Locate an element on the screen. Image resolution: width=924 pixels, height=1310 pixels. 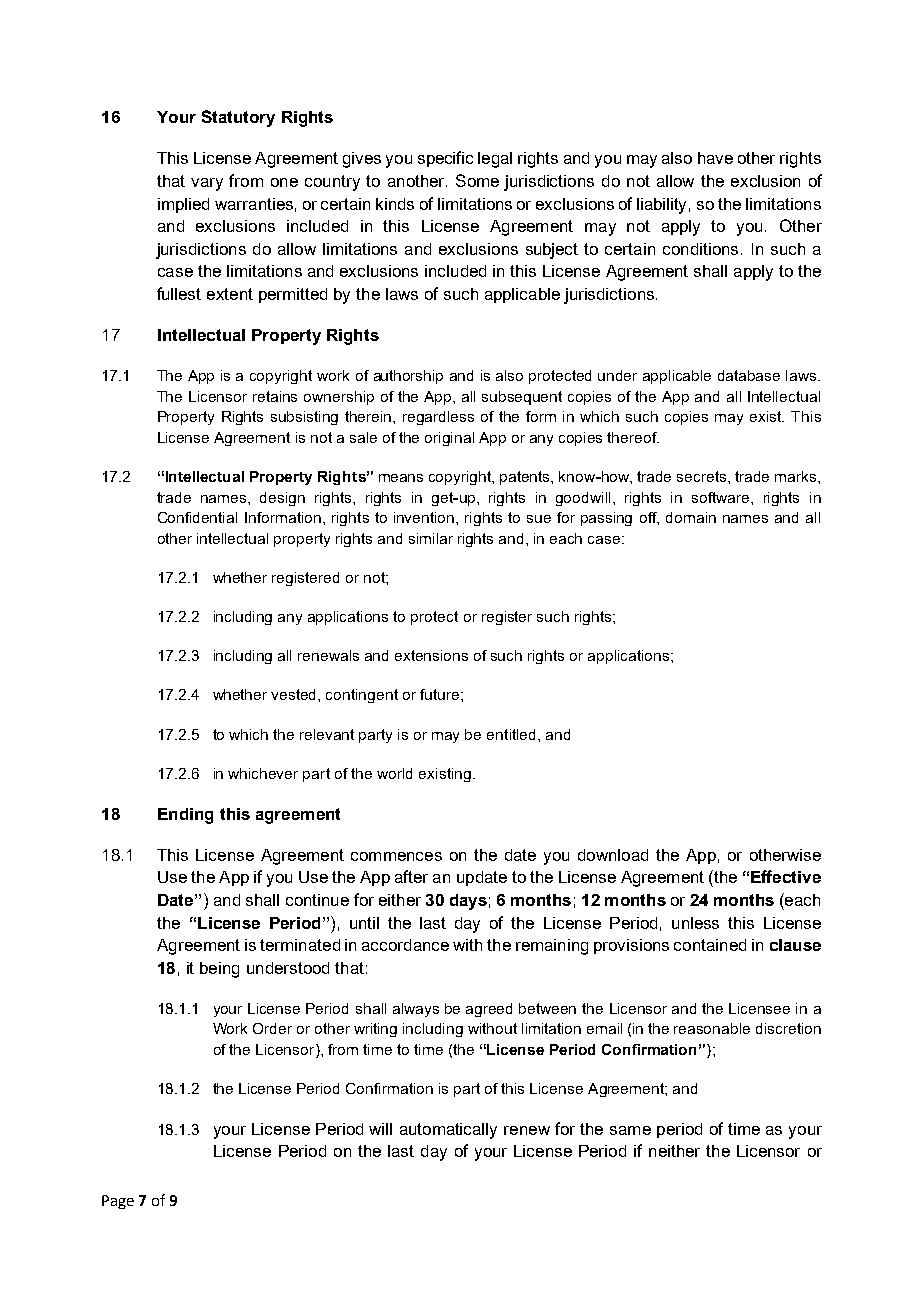
automatically is located at coordinates (448, 1131).
